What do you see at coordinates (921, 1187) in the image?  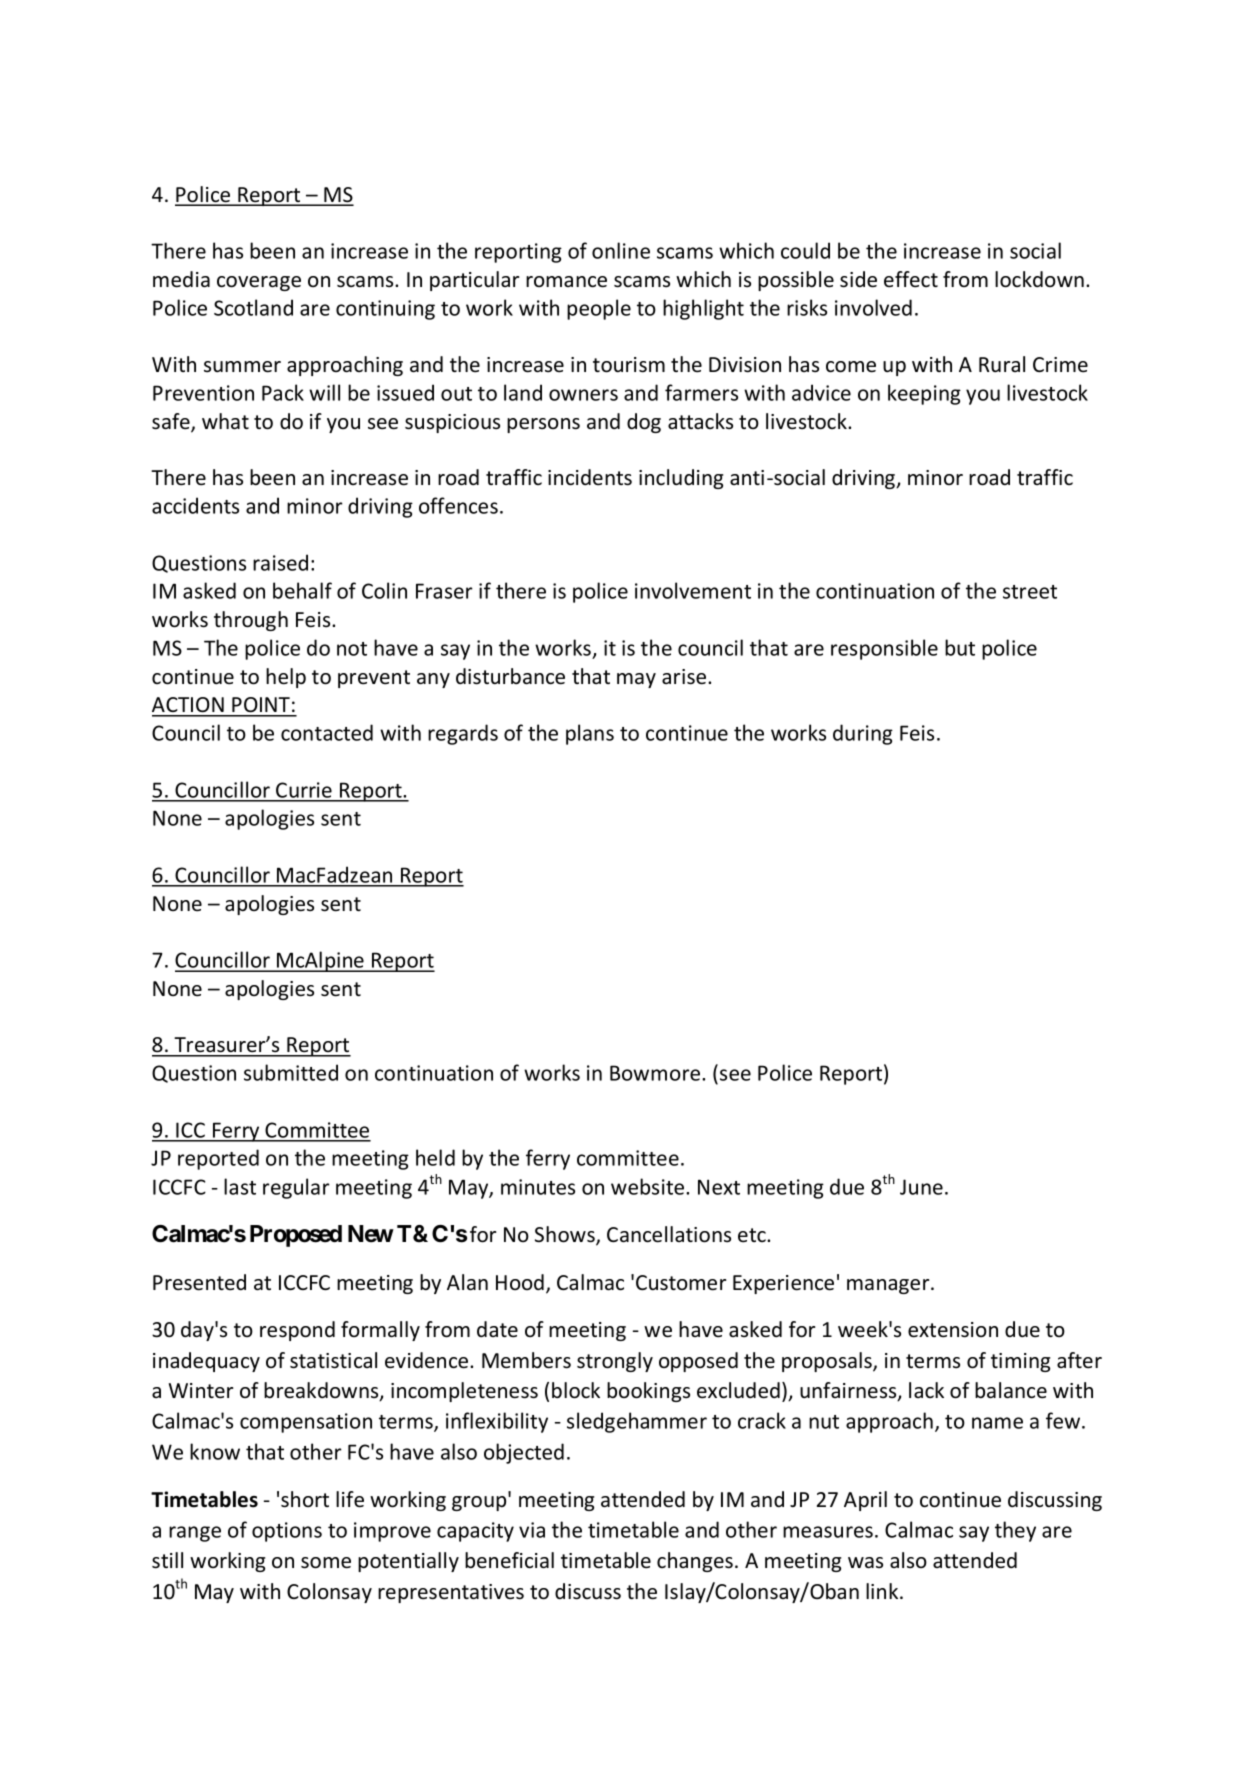 I see `June` at bounding box center [921, 1187].
